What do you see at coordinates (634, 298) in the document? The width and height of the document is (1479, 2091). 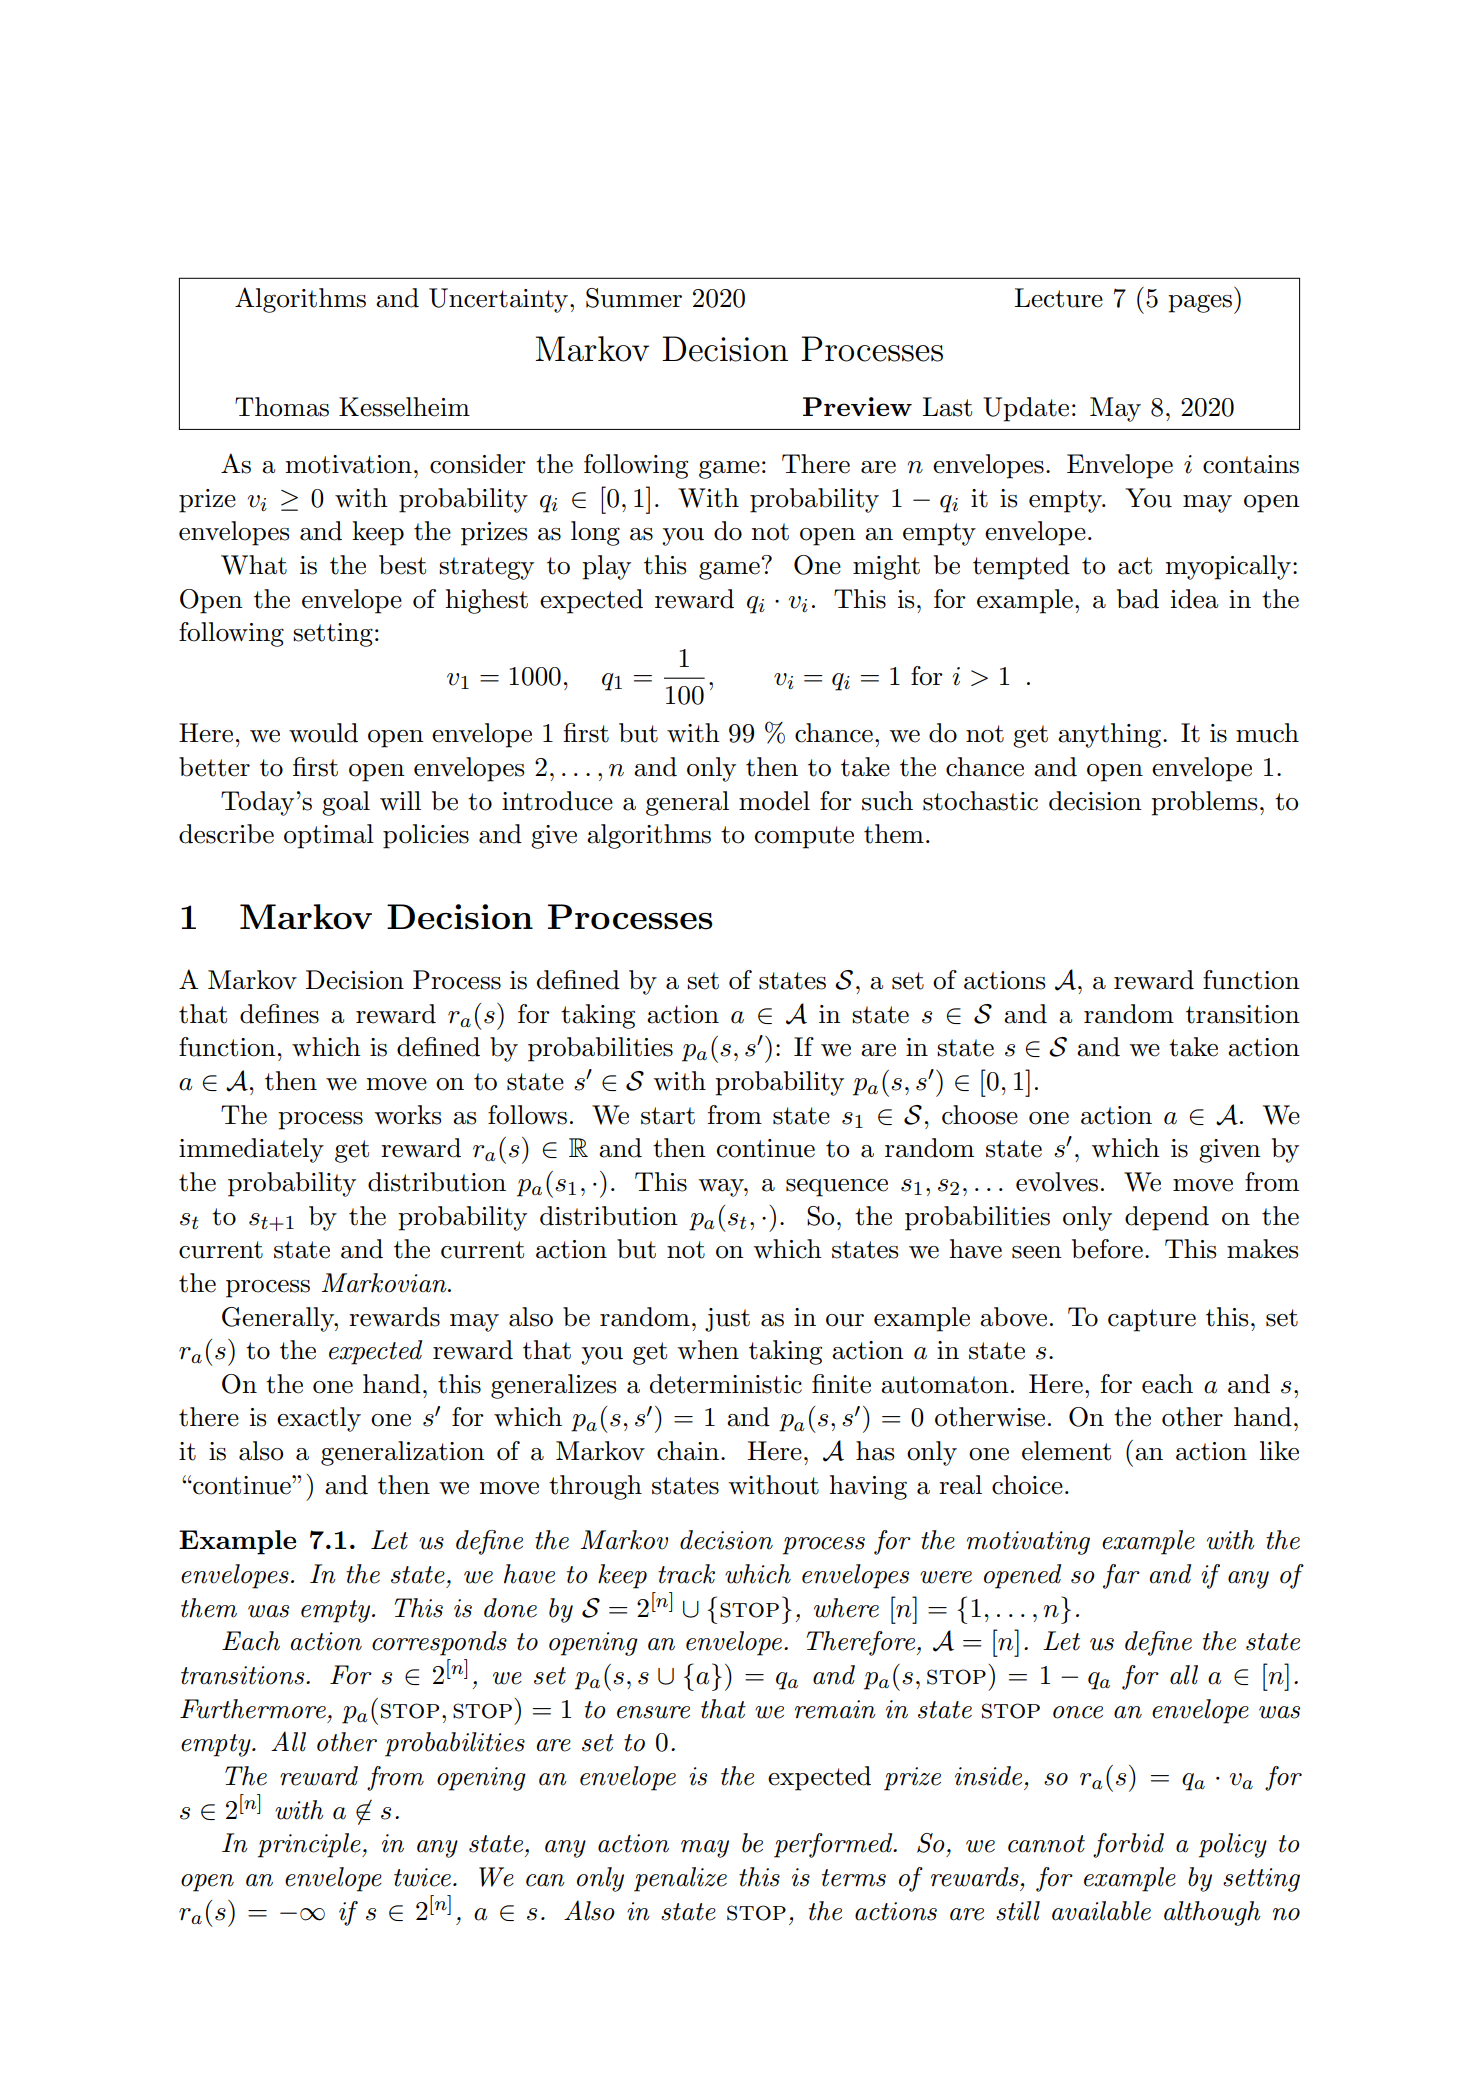 I see `Summer` at bounding box center [634, 298].
